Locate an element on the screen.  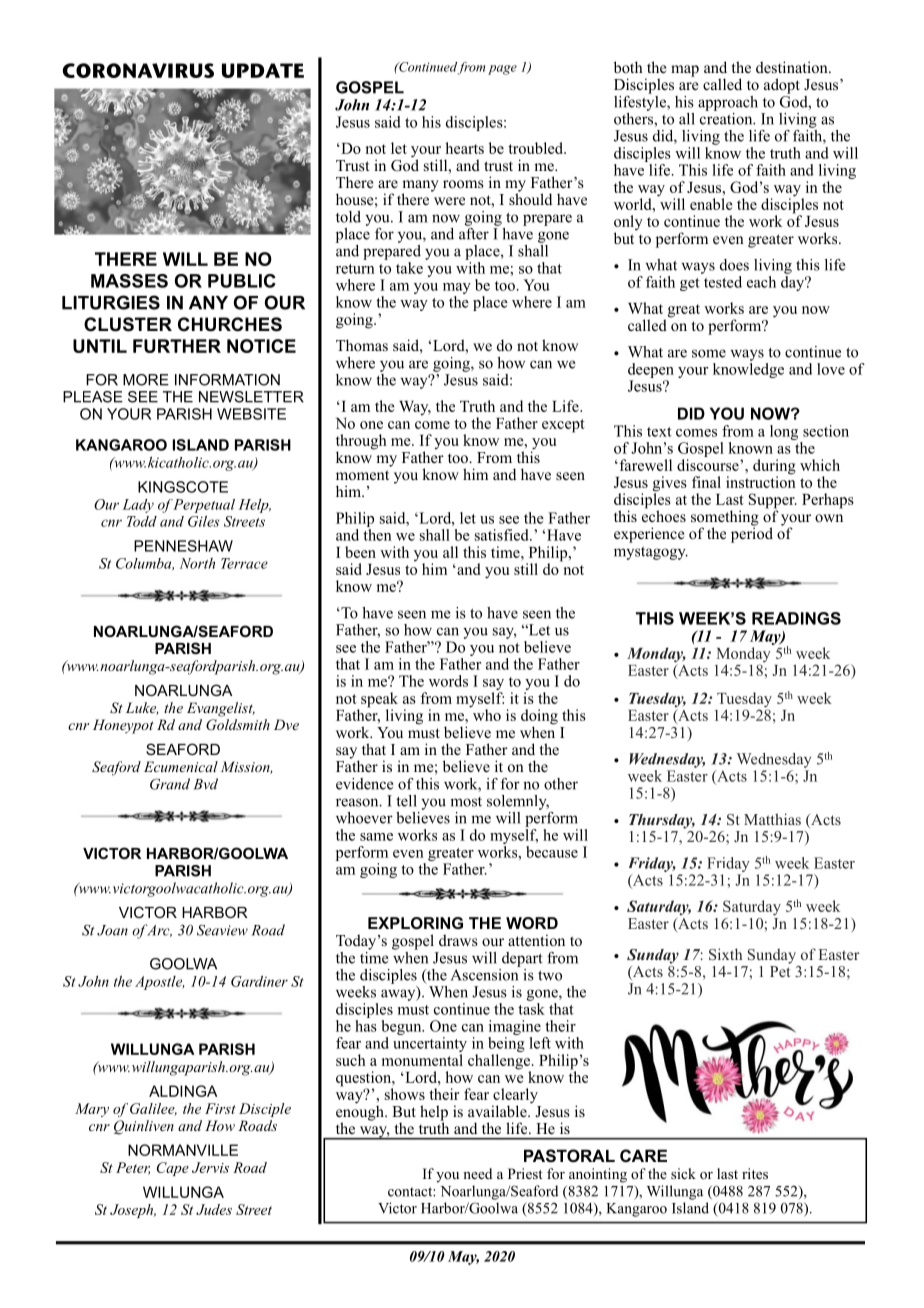
CORONAVIRUS is located at coordinates (138, 70).
